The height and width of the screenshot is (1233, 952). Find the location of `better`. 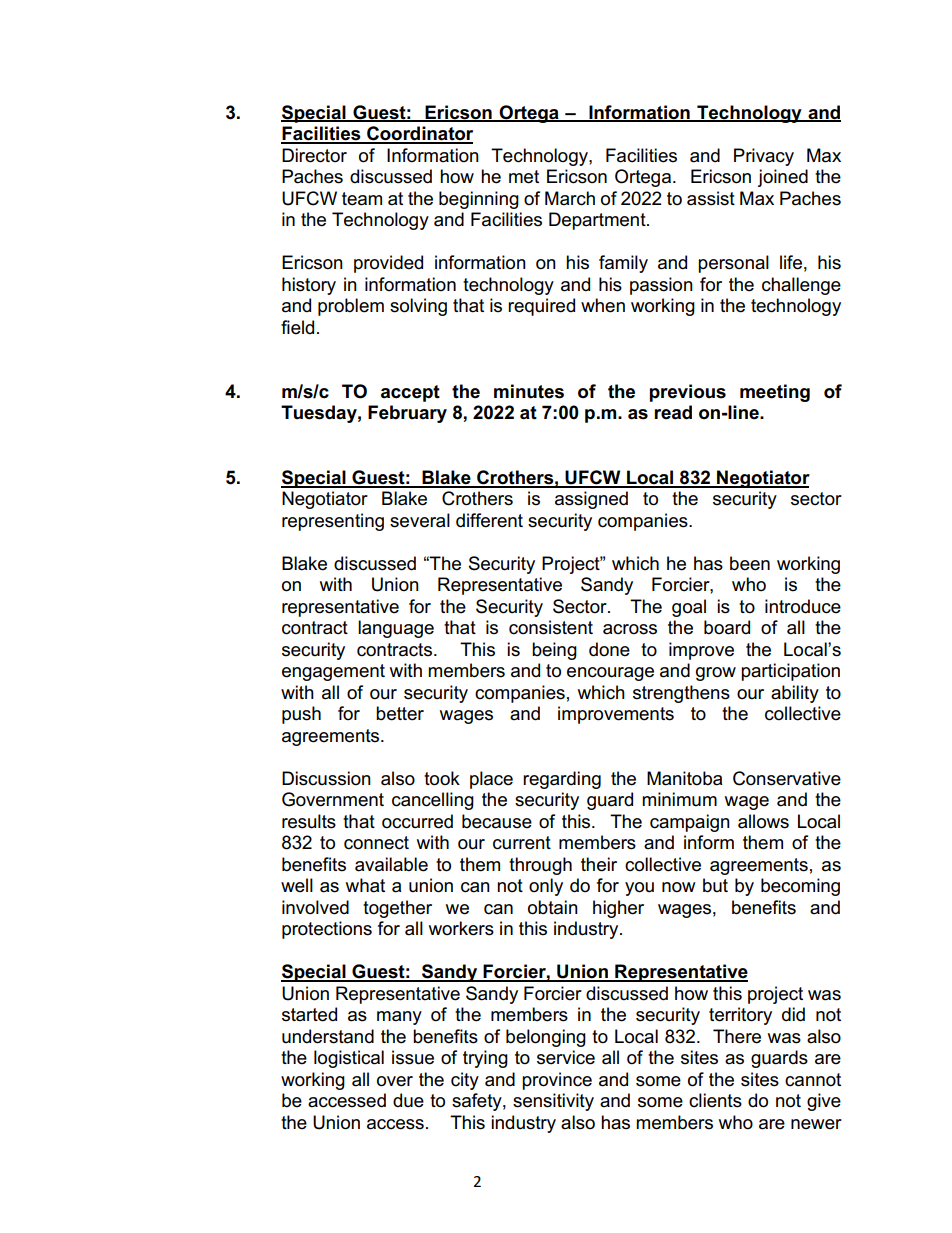

better is located at coordinates (400, 713).
